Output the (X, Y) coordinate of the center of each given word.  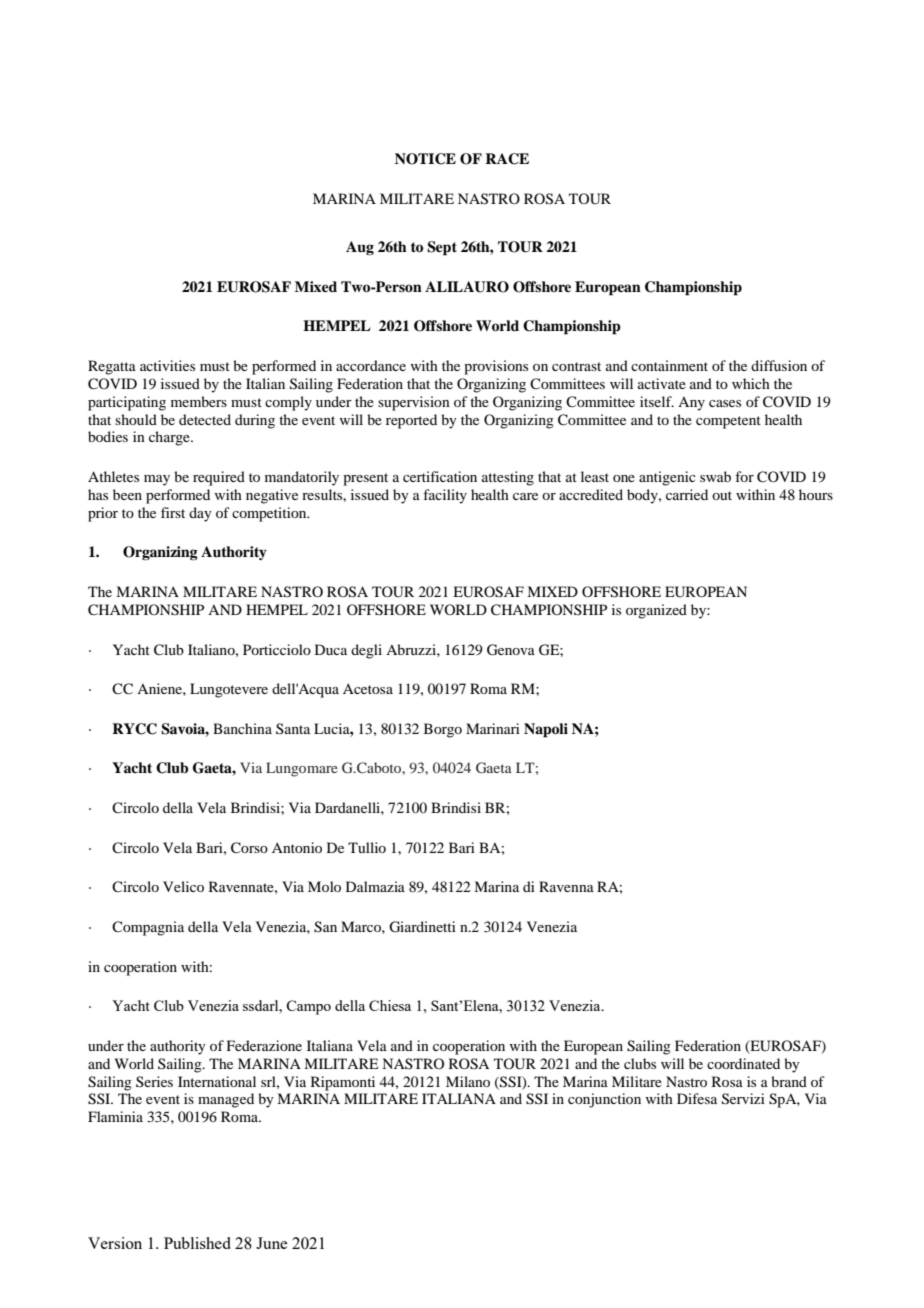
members (199, 401)
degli (366, 651)
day (200, 514)
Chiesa (390, 1005)
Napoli (546, 730)
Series (154, 1081)
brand (789, 1081)
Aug (360, 248)
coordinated (743, 1063)
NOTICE (425, 159)
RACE (507, 159)
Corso (249, 848)
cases (725, 403)
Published (197, 1243)
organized (656, 611)
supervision (414, 403)
